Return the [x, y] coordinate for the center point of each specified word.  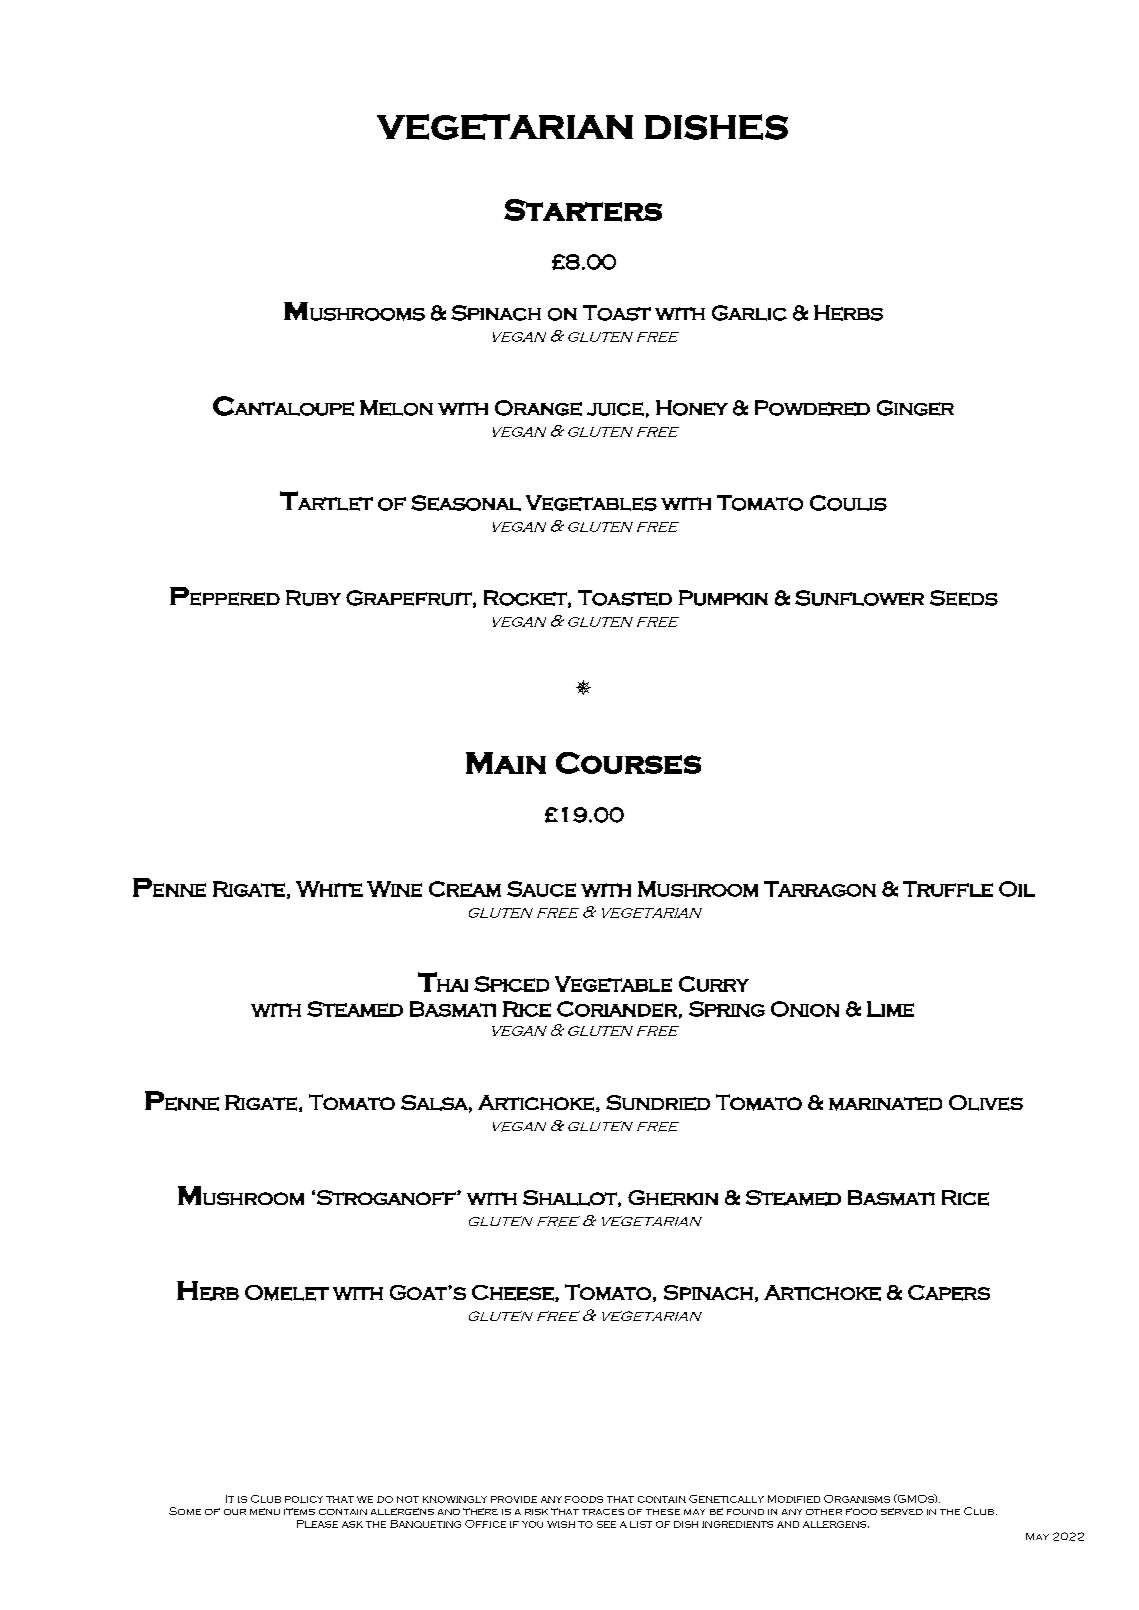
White [329, 889]
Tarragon [820, 889]
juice [615, 409]
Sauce [541, 889]
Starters [583, 210]
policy [304, 1499]
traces [603, 1512]
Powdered [812, 408]
